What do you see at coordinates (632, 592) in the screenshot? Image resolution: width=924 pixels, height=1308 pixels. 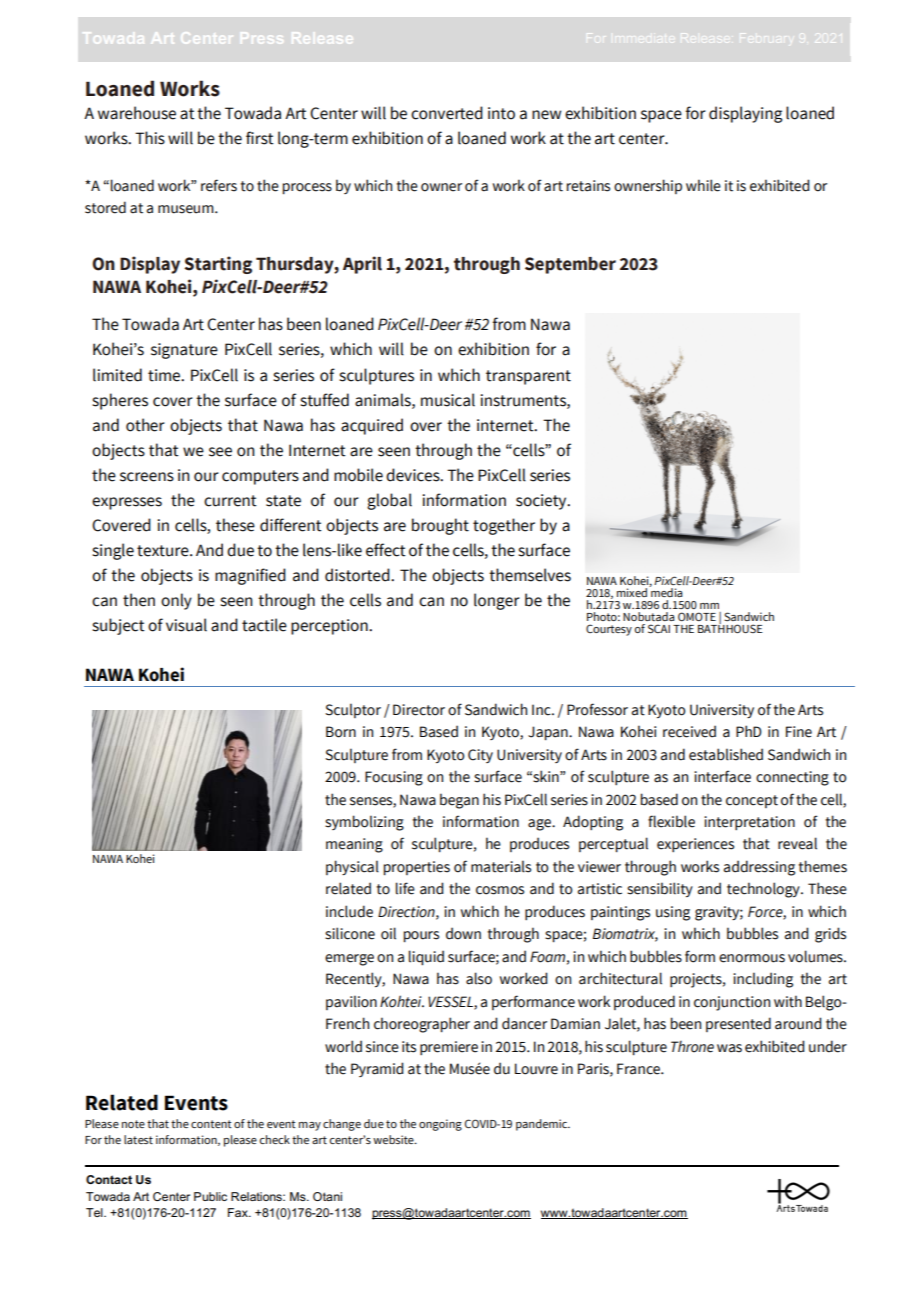 I see `mixed` at bounding box center [632, 592].
